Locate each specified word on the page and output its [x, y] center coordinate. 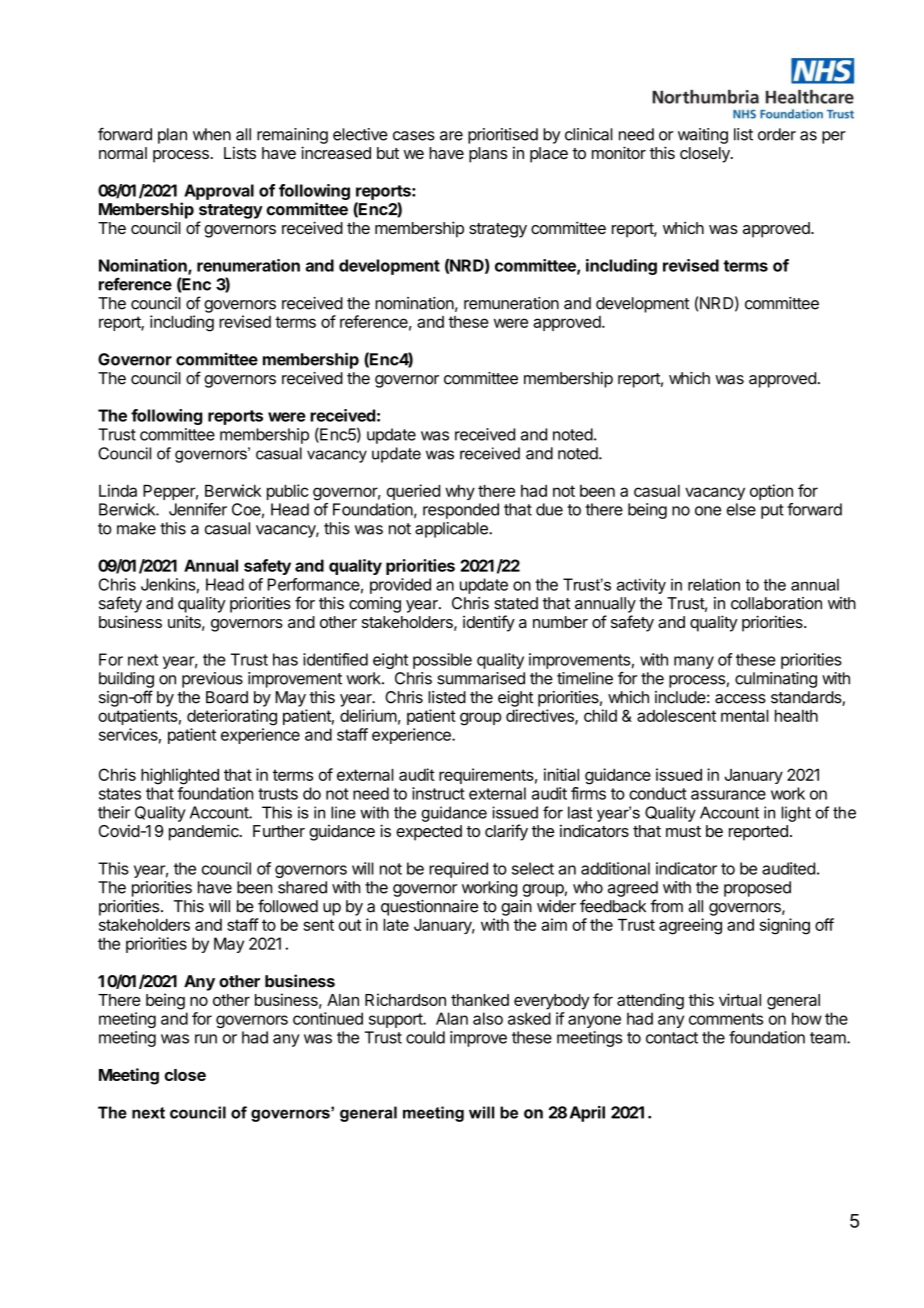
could [425, 1037]
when [212, 134]
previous [212, 680]
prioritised [503, 136]
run [206, 1039]
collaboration [776, 603]
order [777, 134]
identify [489, 623]
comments [726, 1019]
